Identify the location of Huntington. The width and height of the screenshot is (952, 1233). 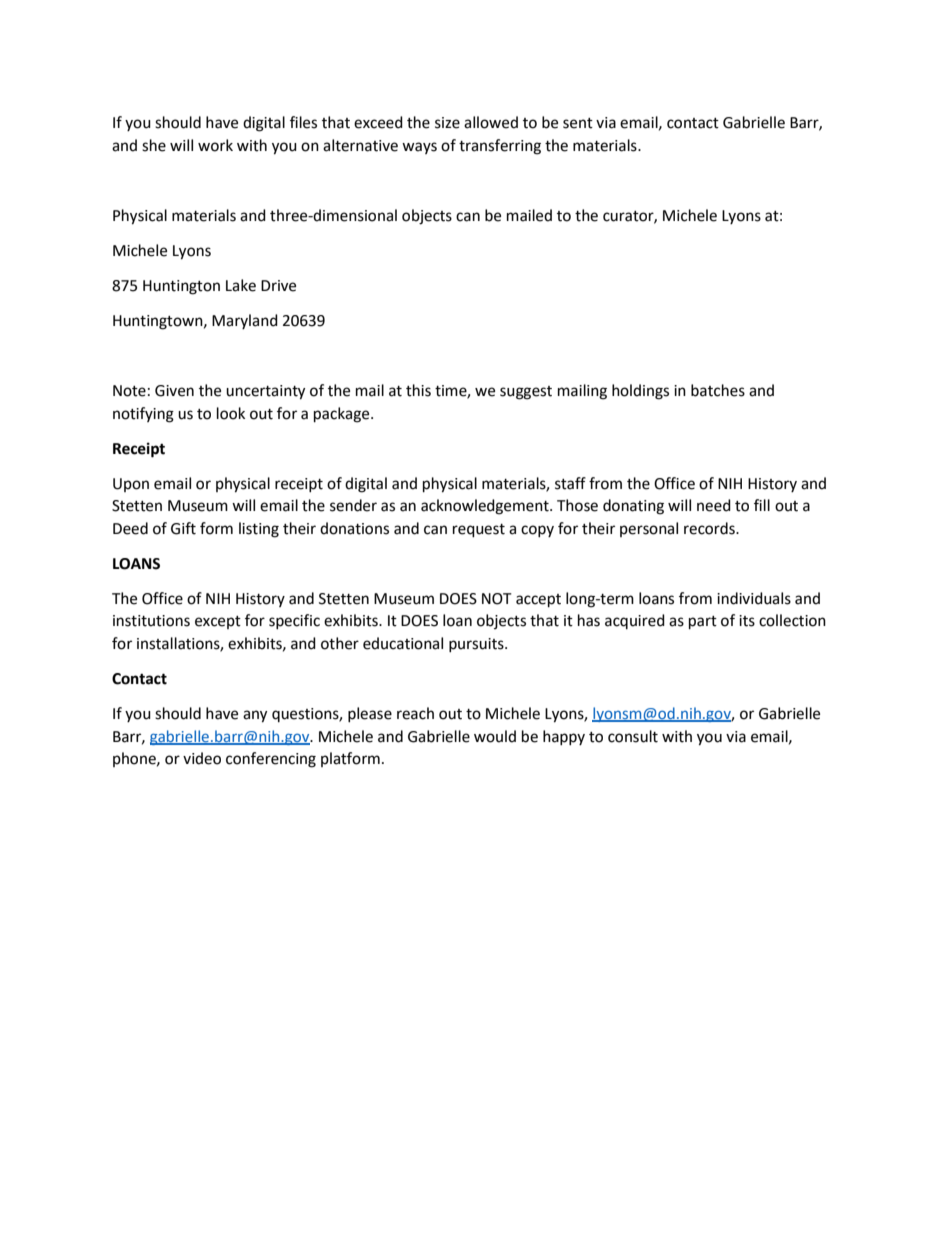
(181, 287).
